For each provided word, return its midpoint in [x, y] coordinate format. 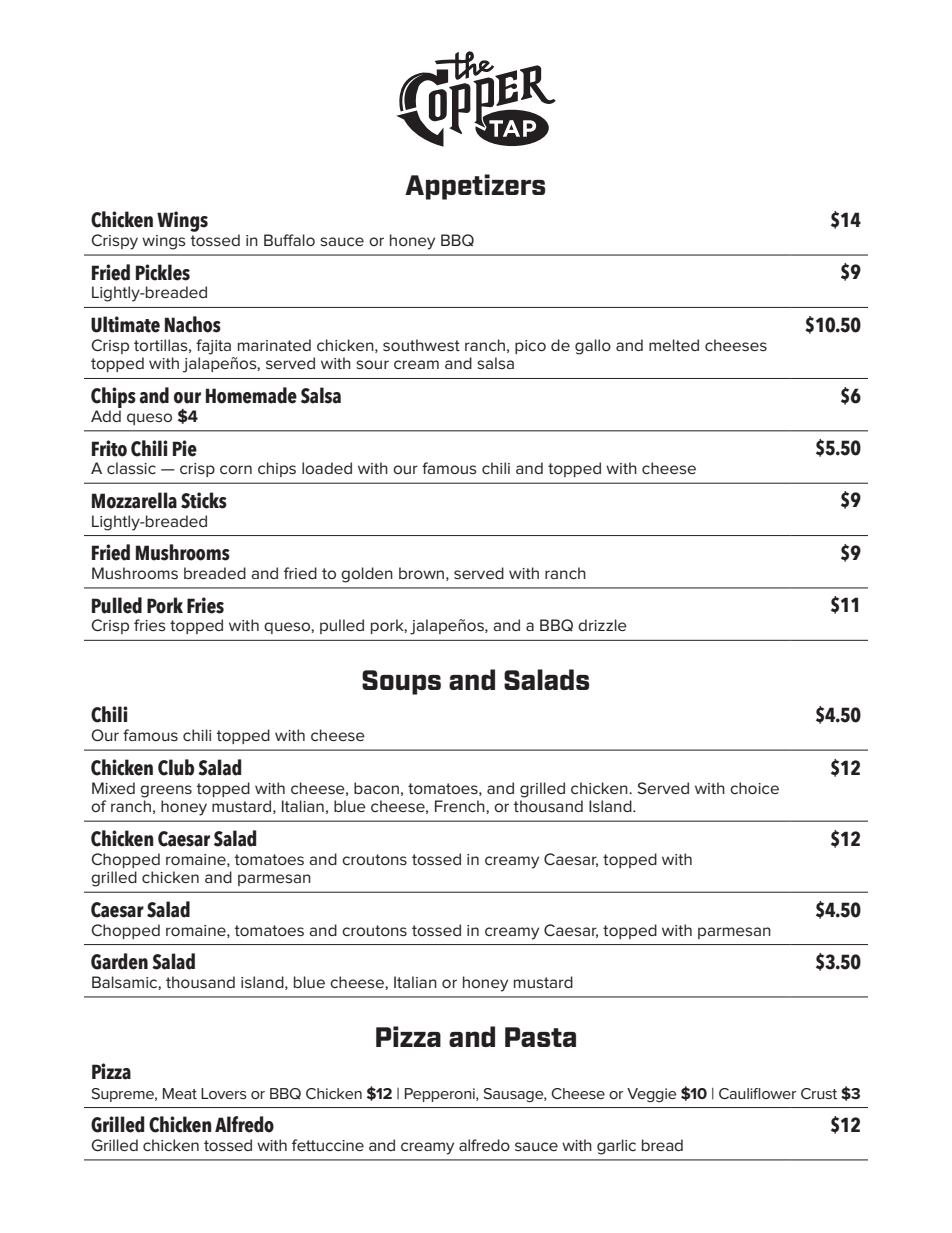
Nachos [193, 324]
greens [166, 791]
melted [674, 345]
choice [754, 788]
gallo [593, 347]
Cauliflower [757, 1093]
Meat [180, 1093]
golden [367, 575]
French [461, 806]
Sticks [204, 500]
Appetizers [475, 187]
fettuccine [328, 1145]
